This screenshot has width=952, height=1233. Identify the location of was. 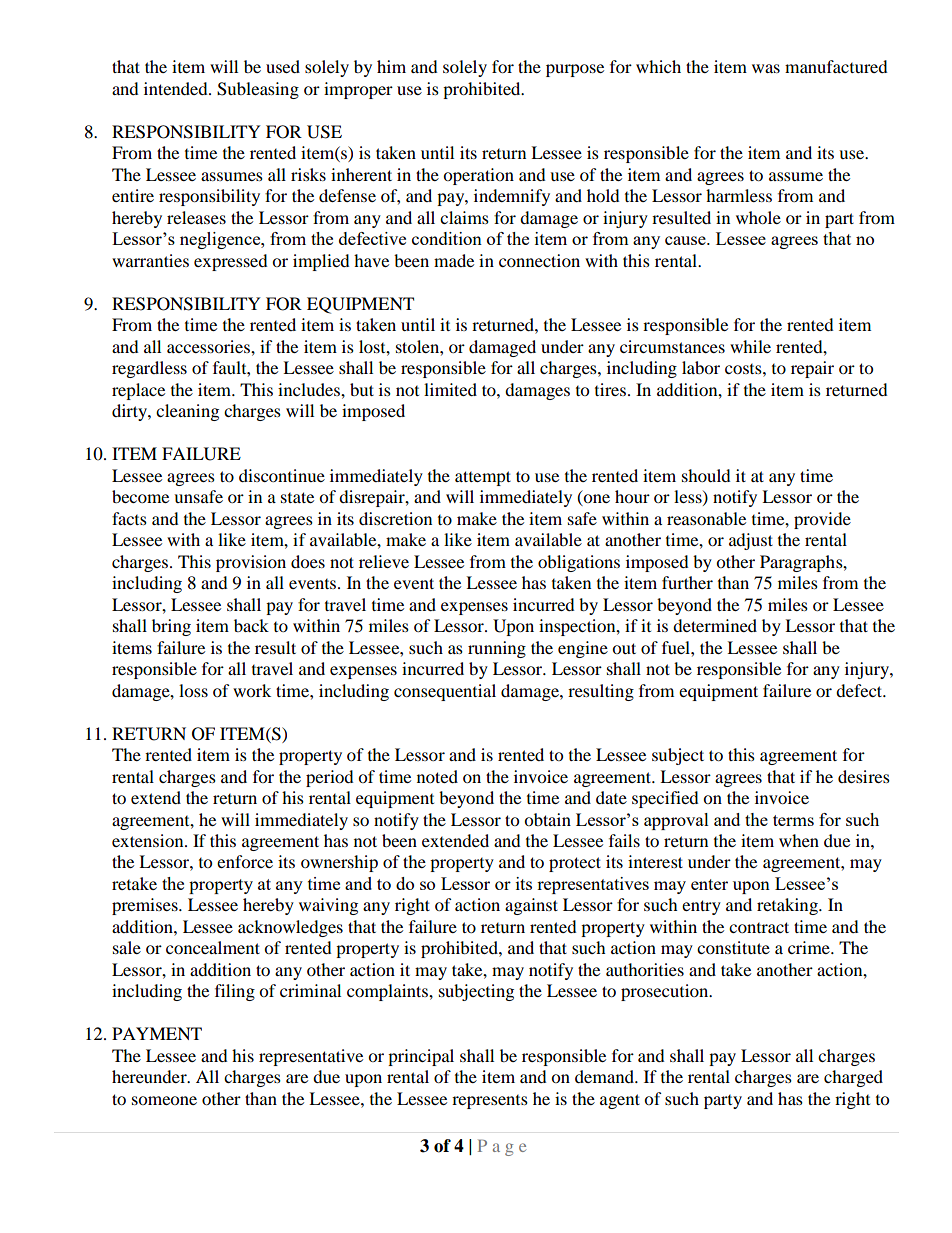
(766, 68).
